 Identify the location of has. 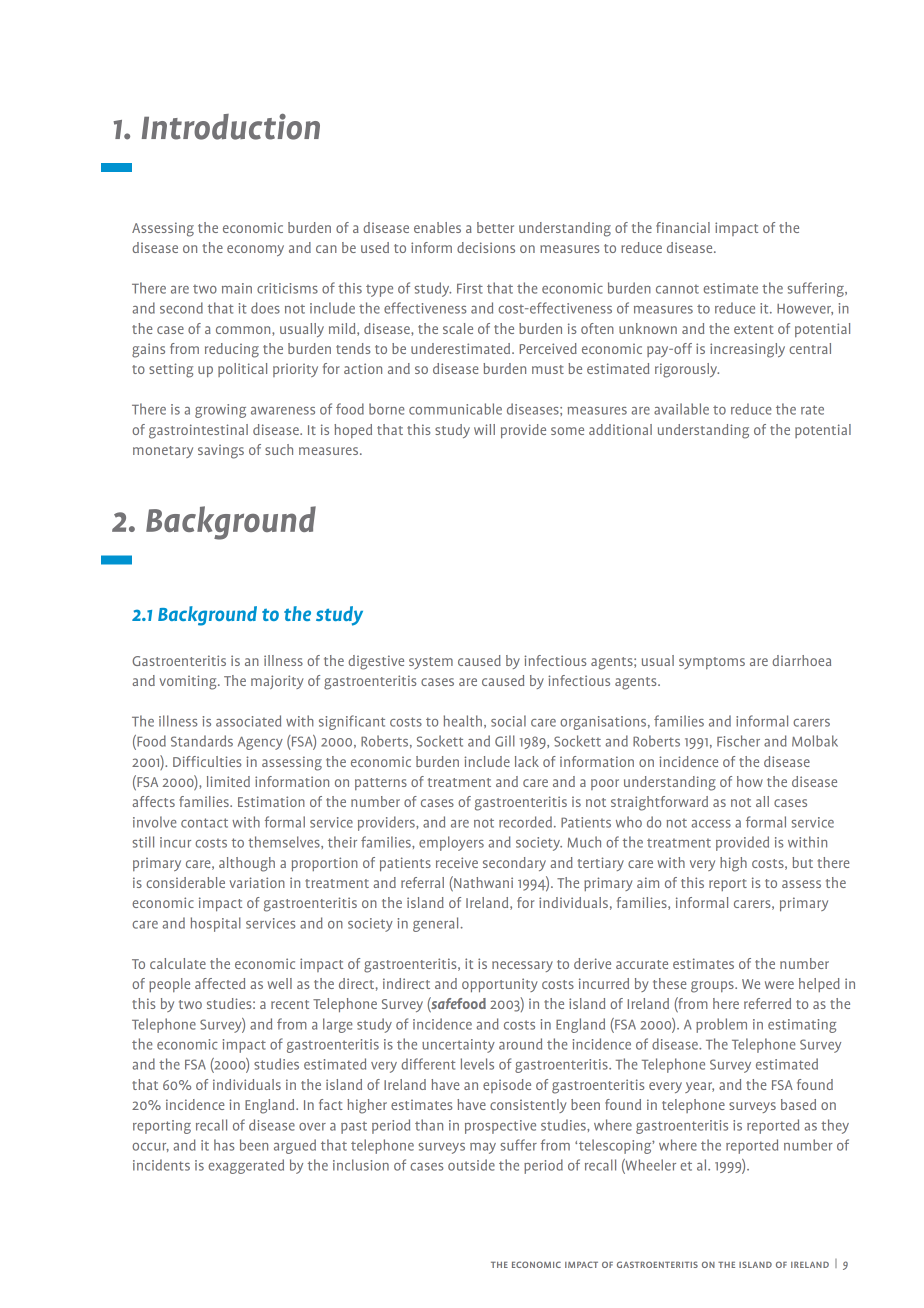
(224, 1145).
